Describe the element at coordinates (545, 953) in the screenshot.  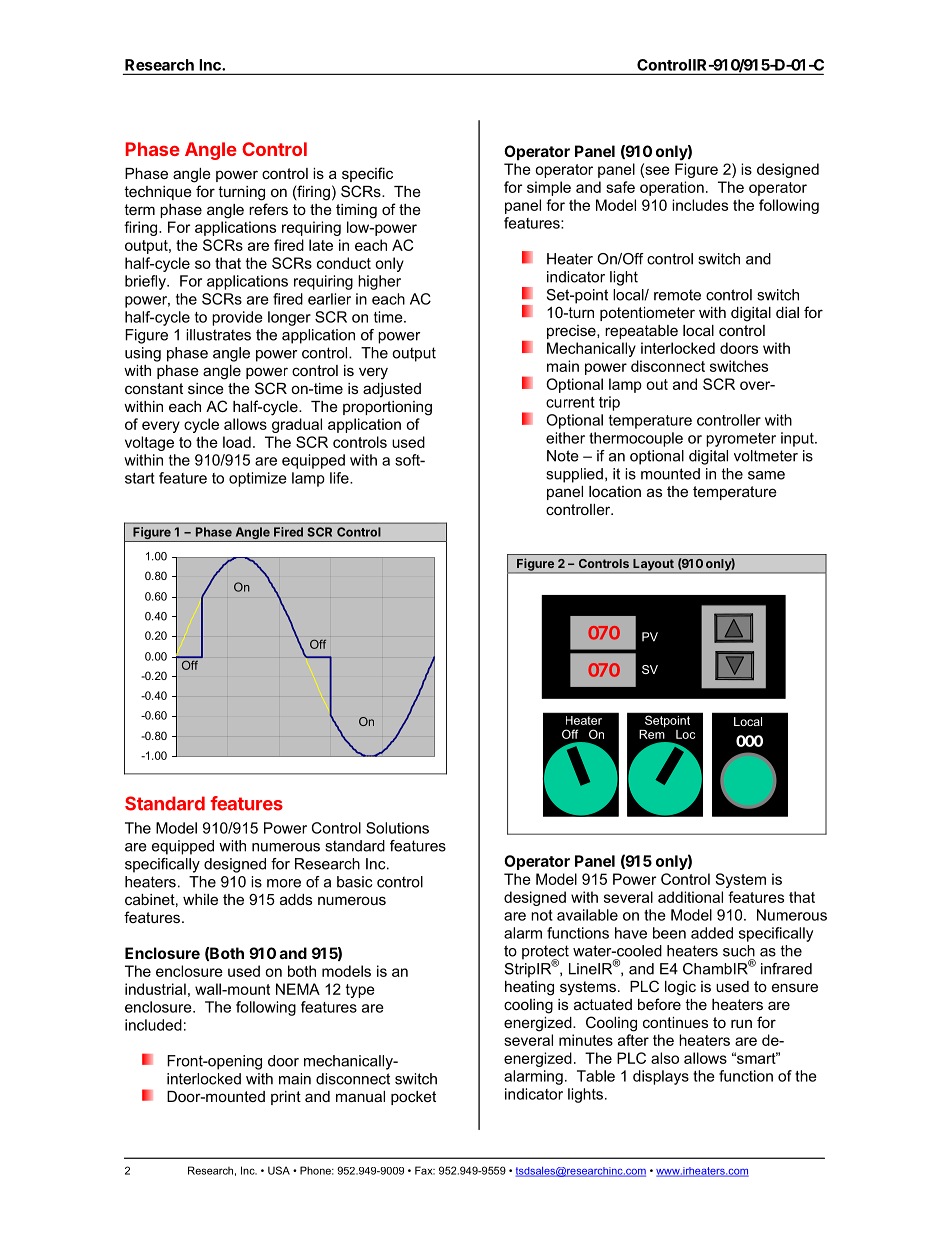
I see `protect` at that location.
